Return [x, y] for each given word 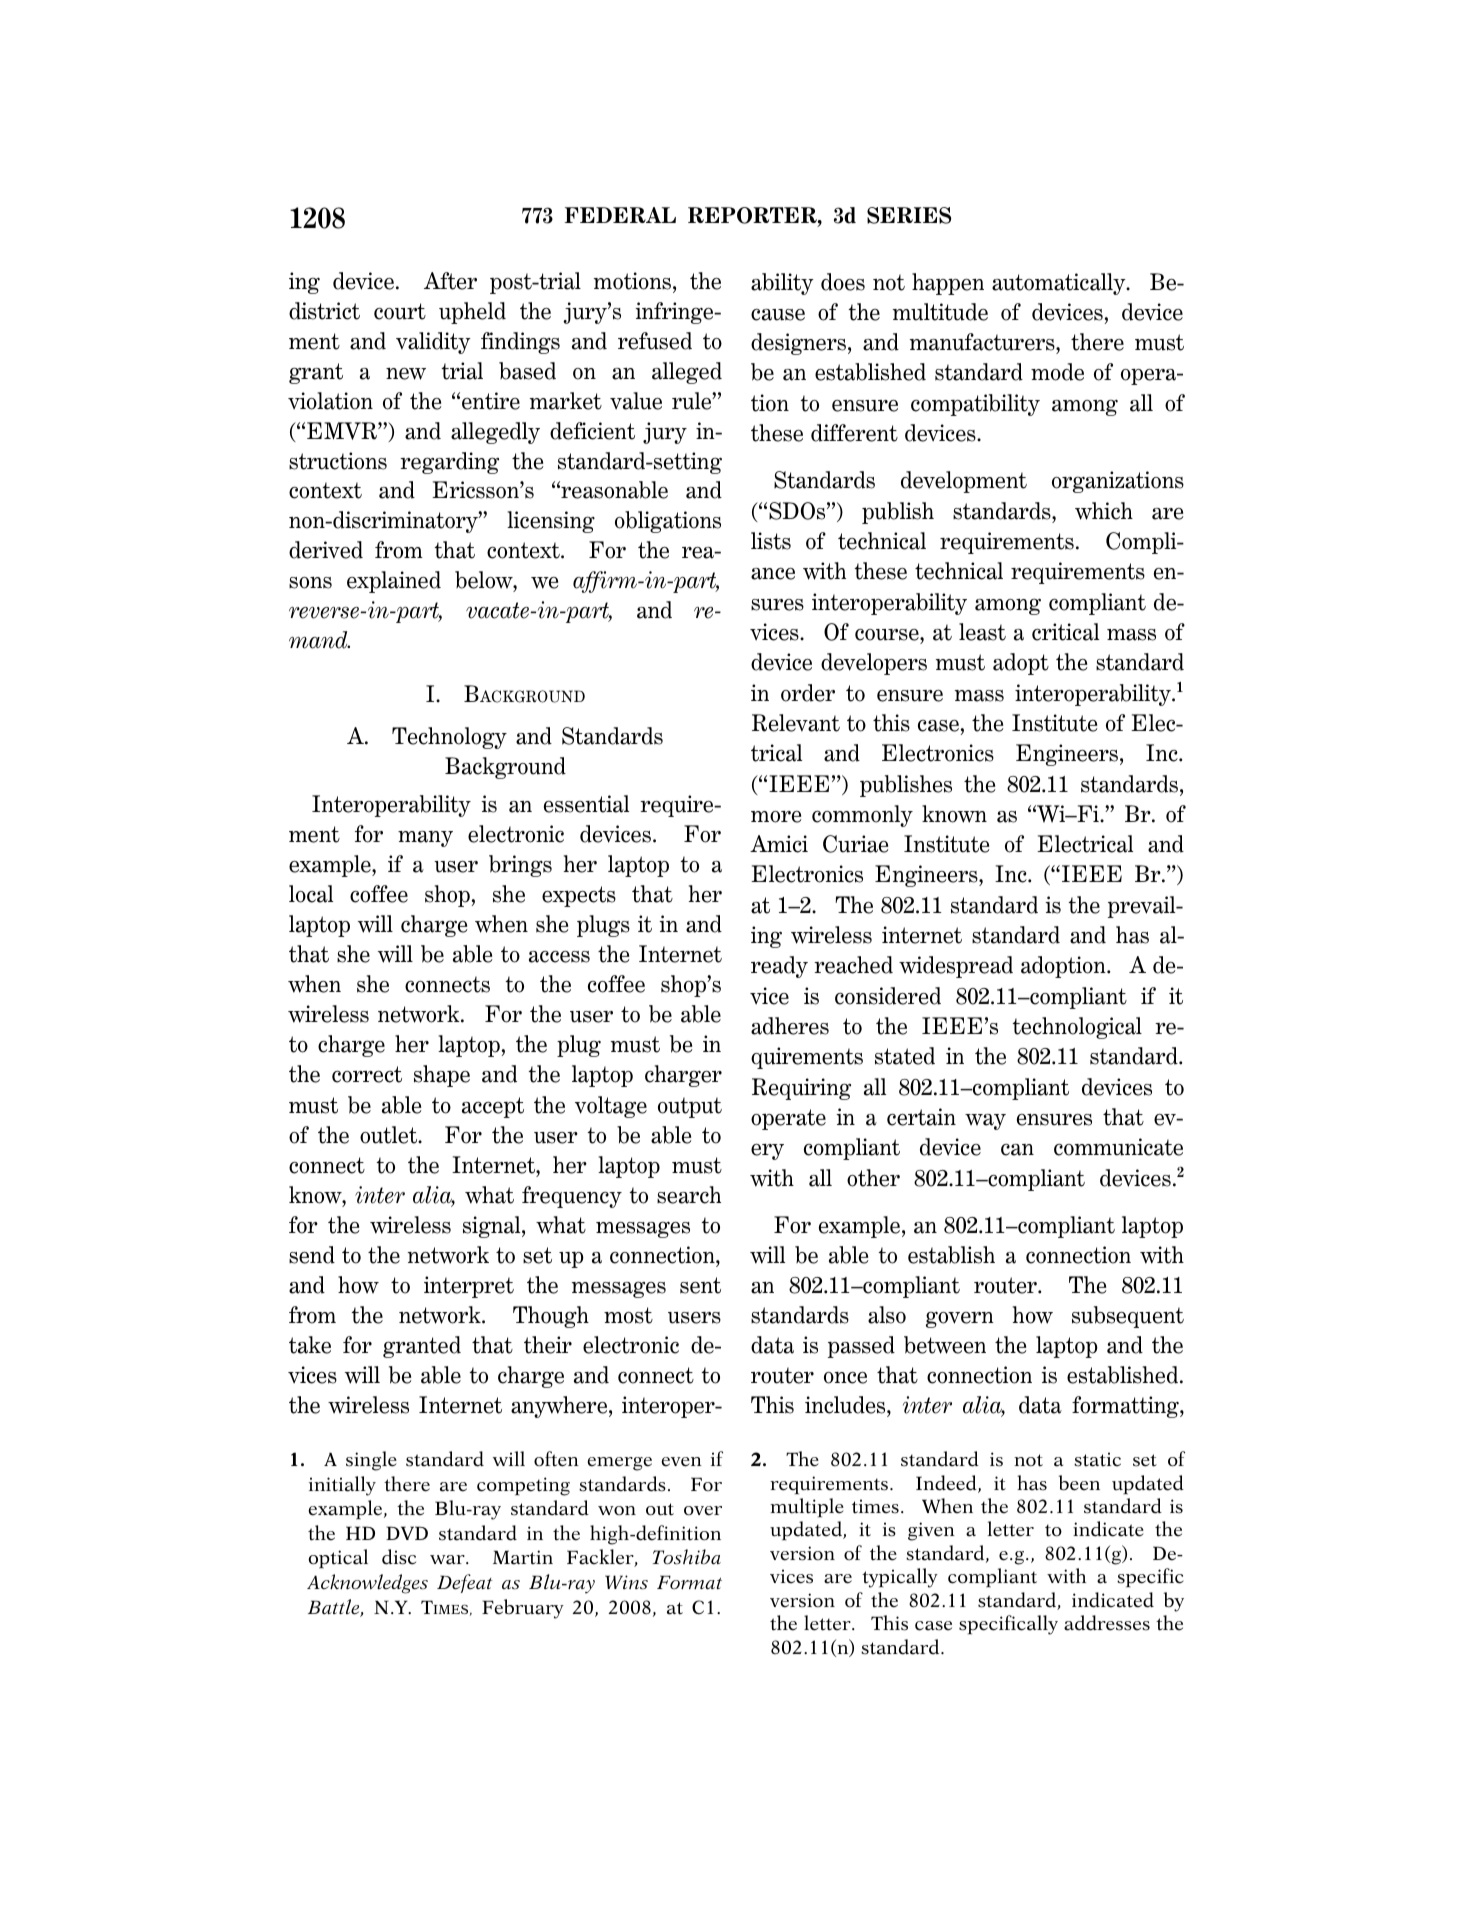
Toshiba [687, 1557]
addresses [1107, 1623]
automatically [1060, 284]
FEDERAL [620, 215]
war [448, 1560]
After [450, 281]
